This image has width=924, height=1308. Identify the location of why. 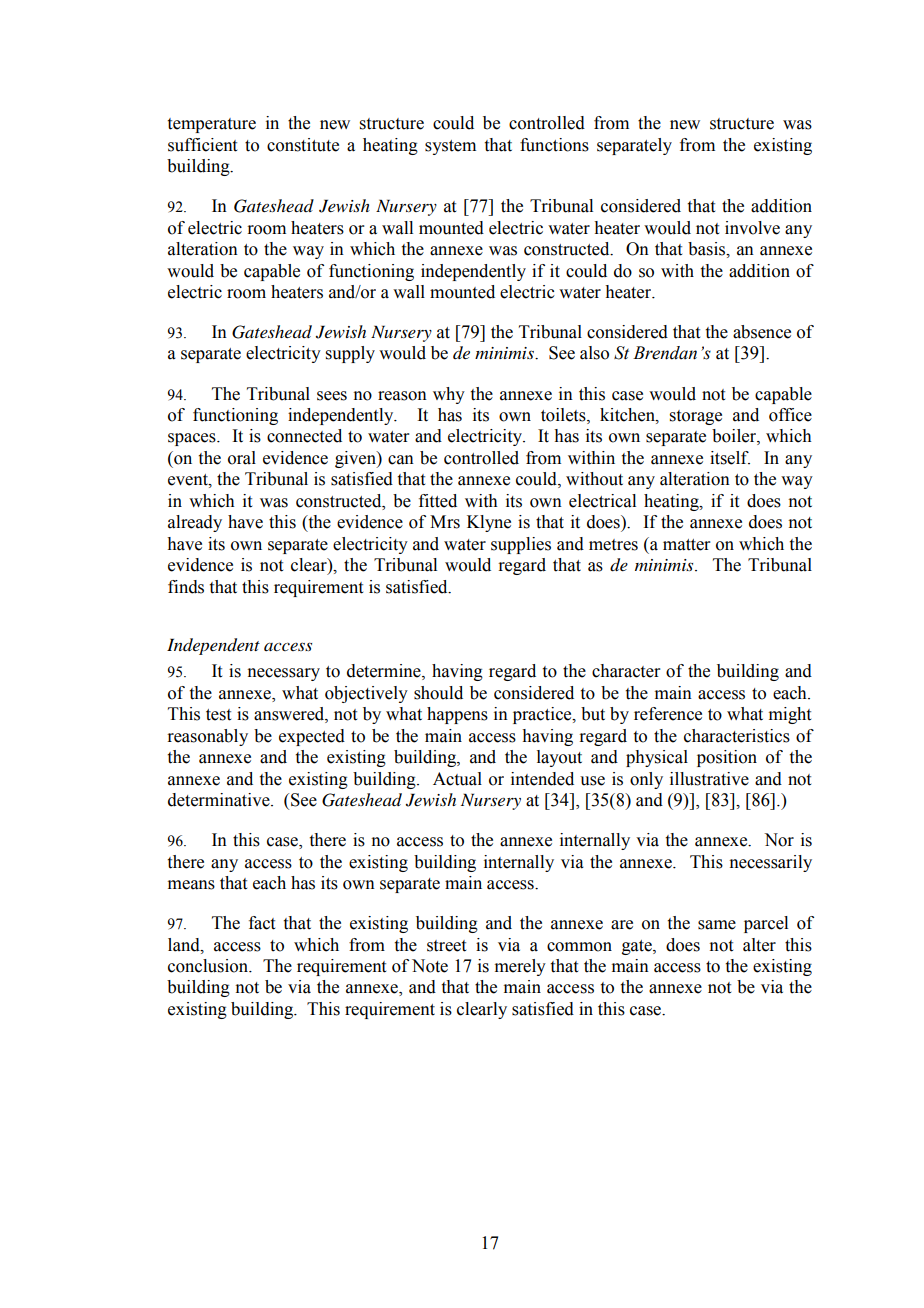
(449, 395).
